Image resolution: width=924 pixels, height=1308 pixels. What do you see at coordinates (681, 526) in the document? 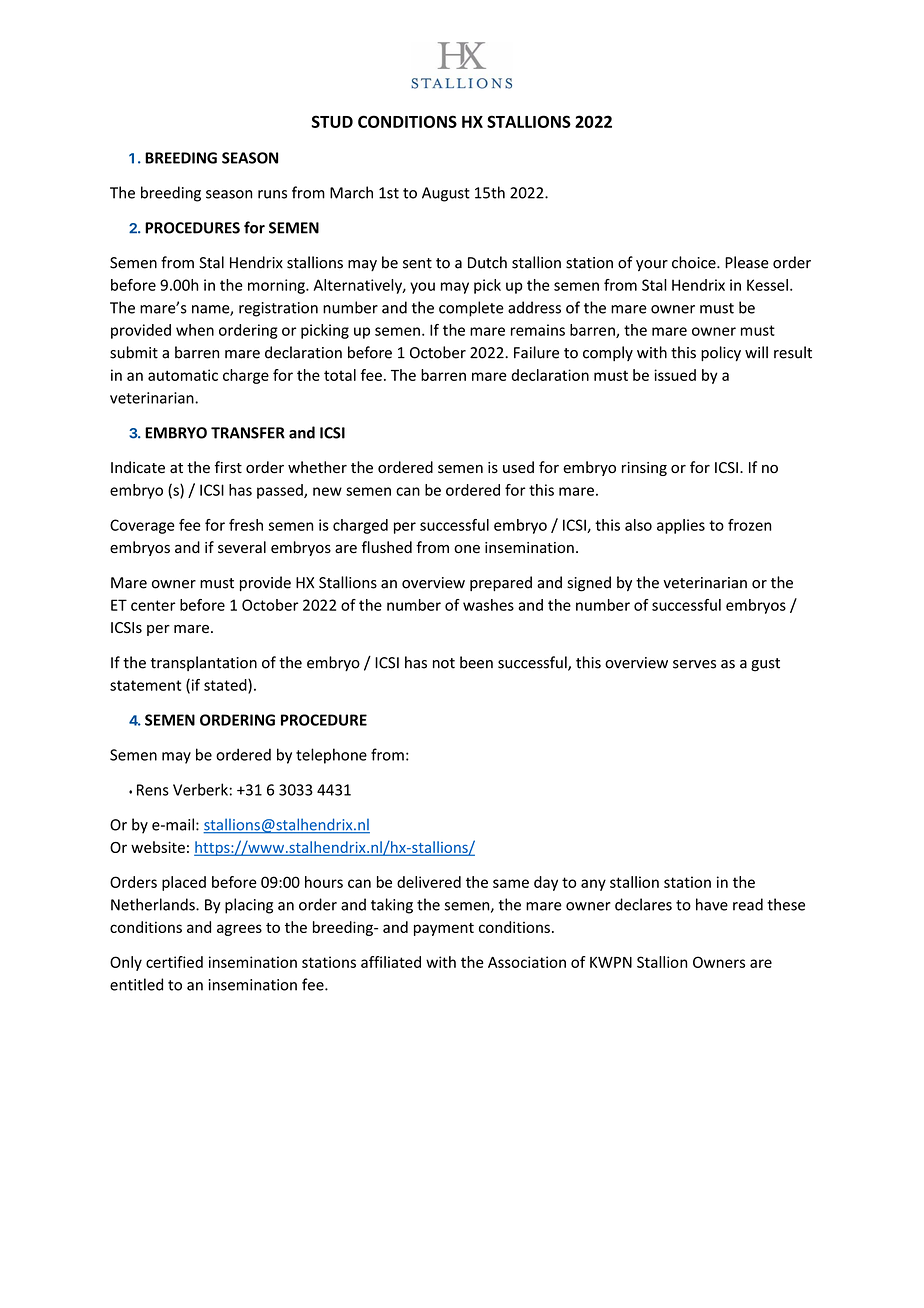
I see `applies` at bounding box center [681, 526].
